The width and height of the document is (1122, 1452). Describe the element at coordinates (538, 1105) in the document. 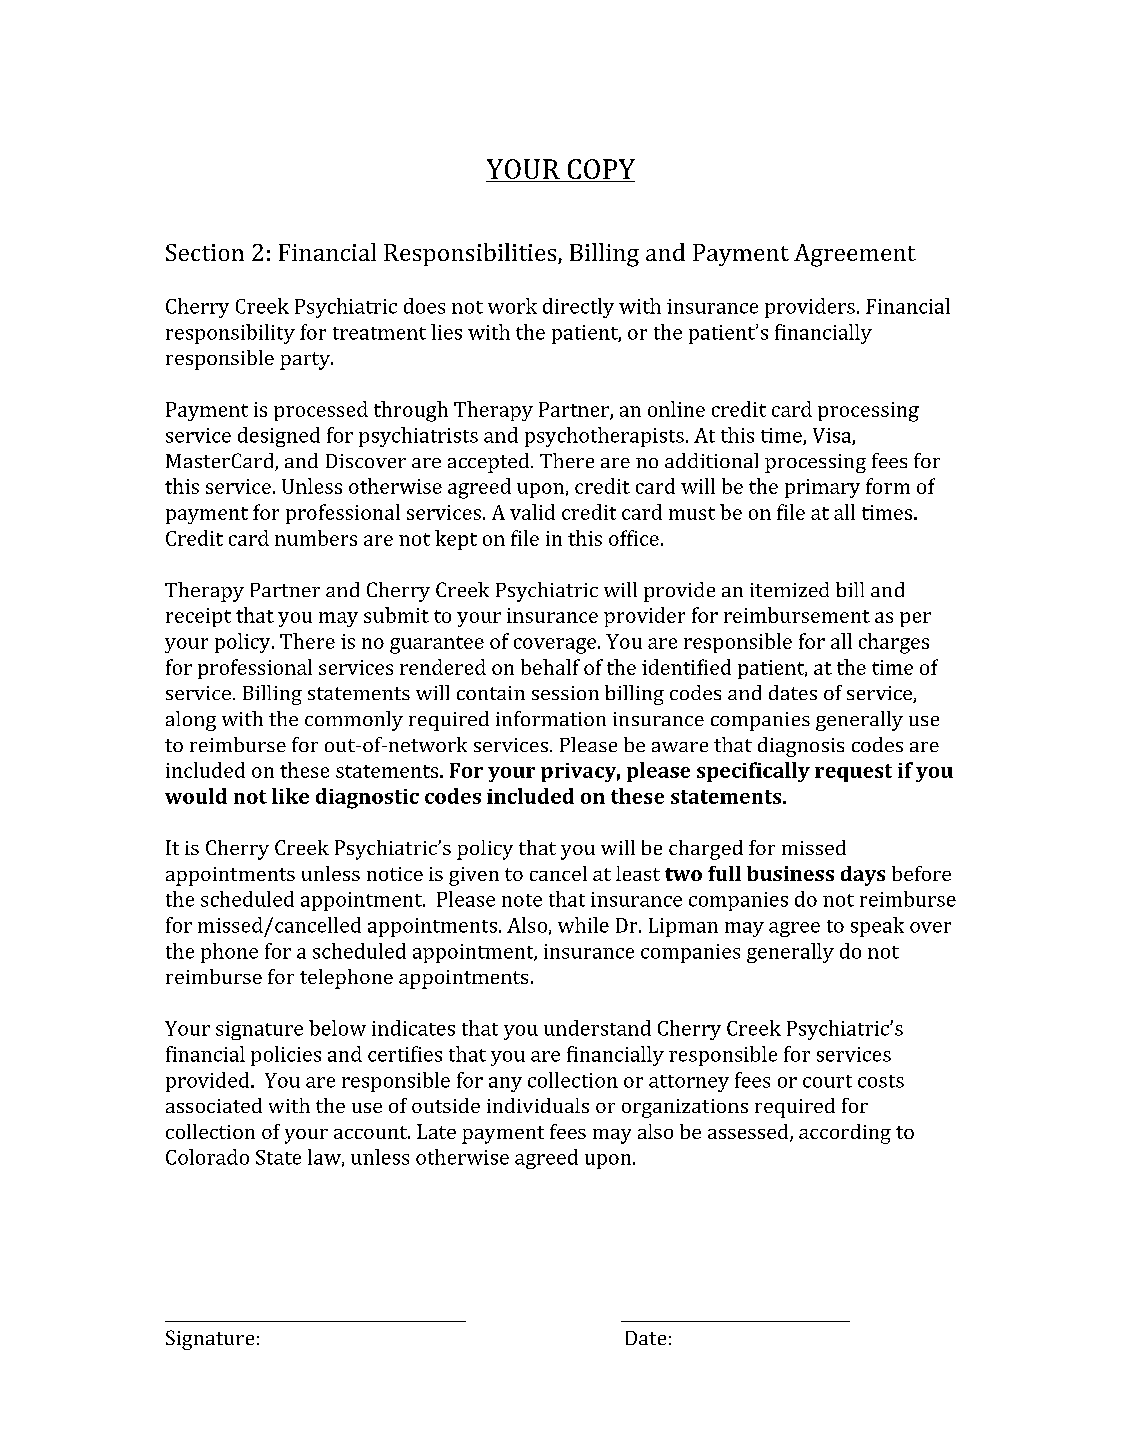

I see `individuals` at that location.
